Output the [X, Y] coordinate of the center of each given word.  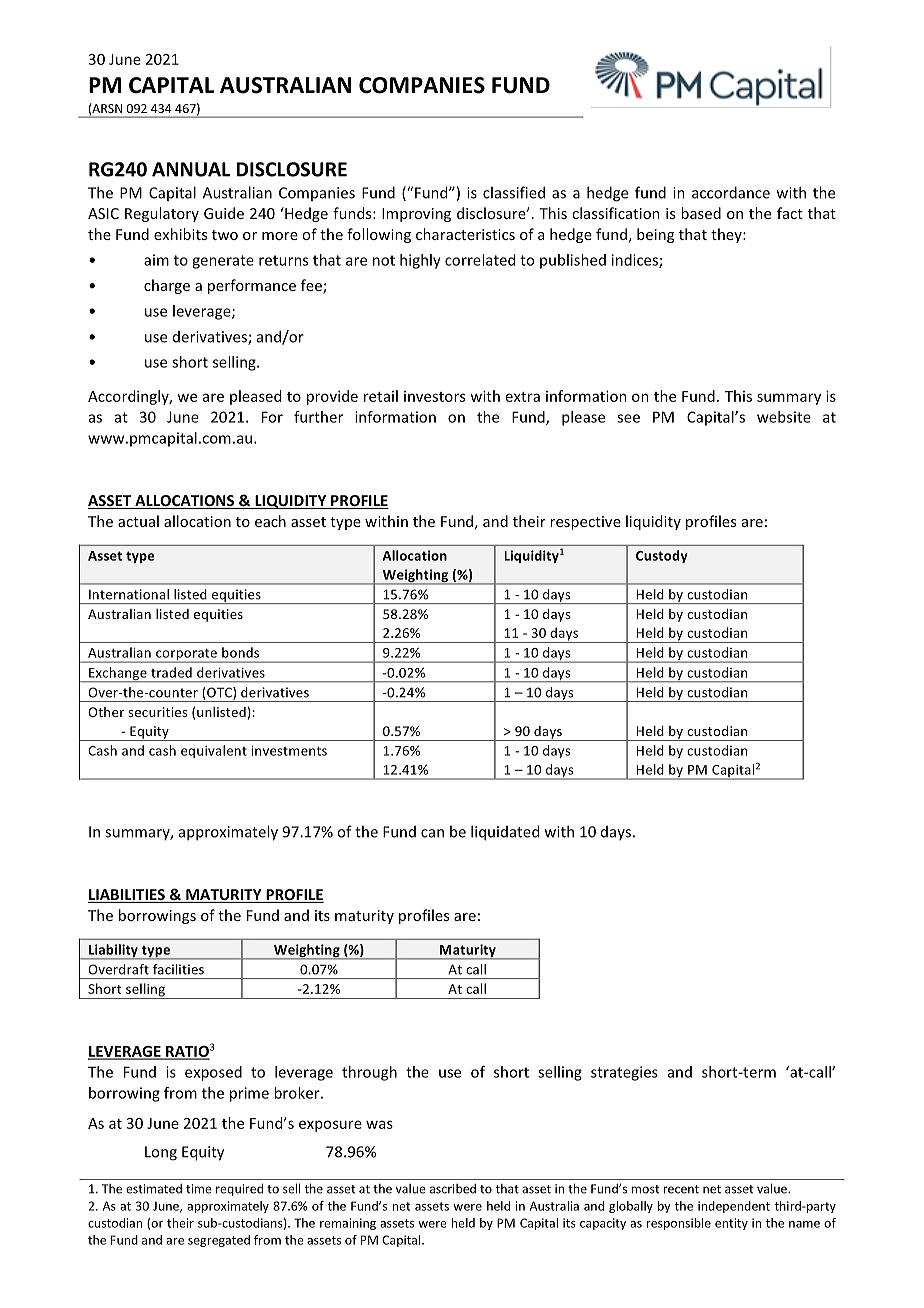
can [432, 833]
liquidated [505, 833]
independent [734, 1207]
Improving [416, 215]
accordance [731, 192]
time [199, 1189]
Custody [662, 556]
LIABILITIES [127, 896]
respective [585, 523]
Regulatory [162, 214]
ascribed [453, 1189]
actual [138, 521]
